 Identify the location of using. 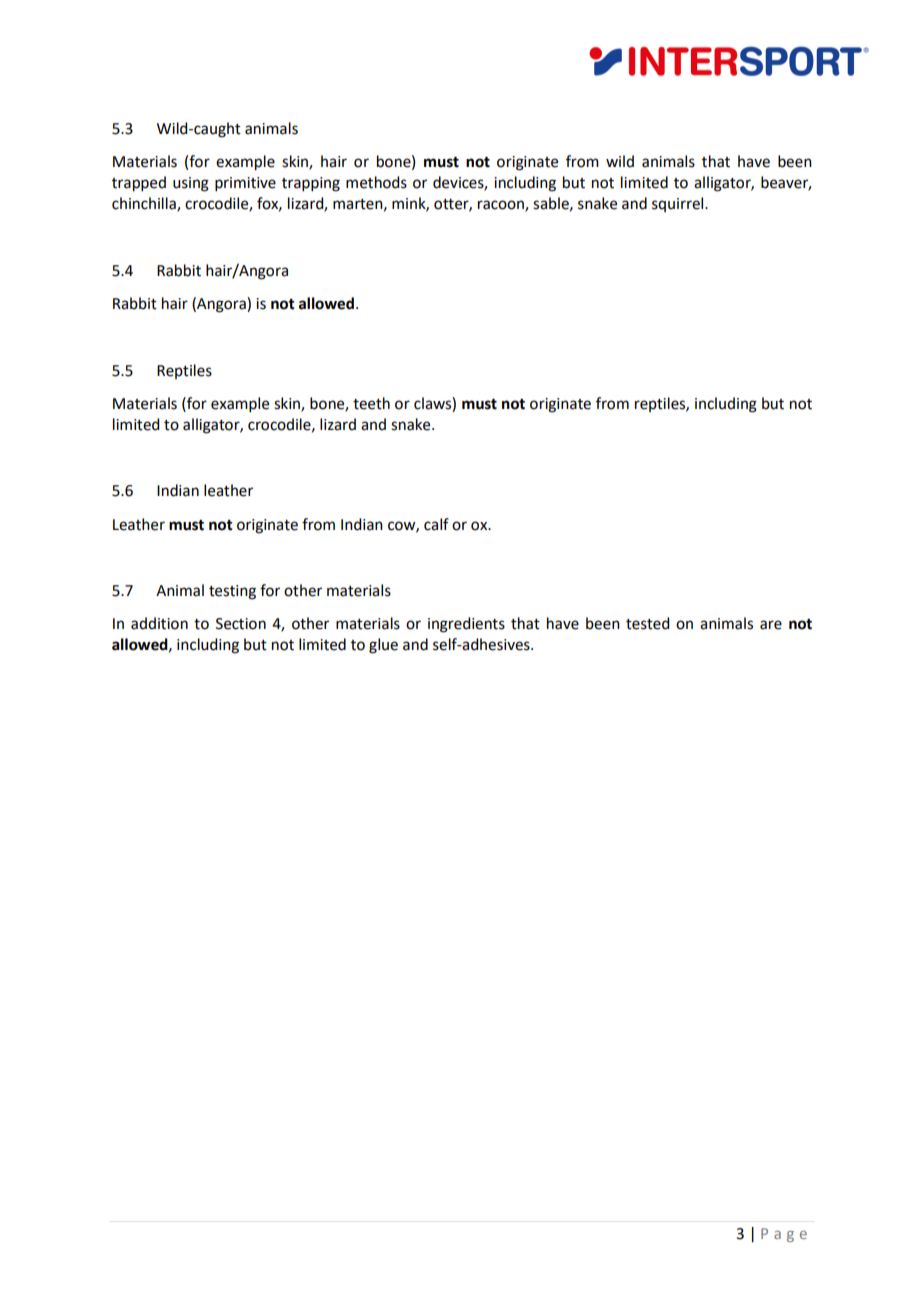
(191, 184).
